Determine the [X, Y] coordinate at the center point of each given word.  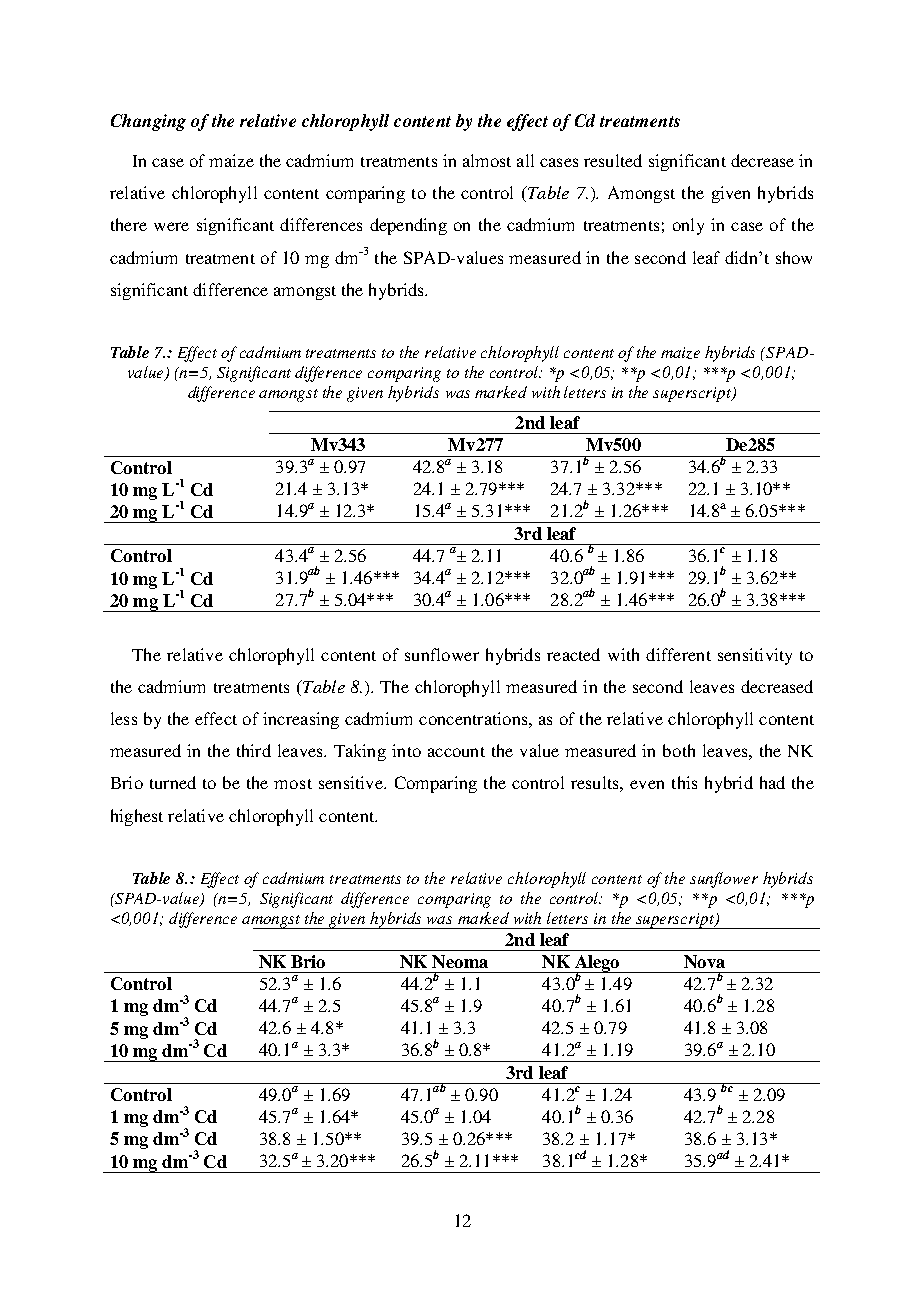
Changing [148, 122]
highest [137, 817]
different [678, 654]
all [525, 160]
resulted [613, 160]
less [124, 718]
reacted [573, 654]
